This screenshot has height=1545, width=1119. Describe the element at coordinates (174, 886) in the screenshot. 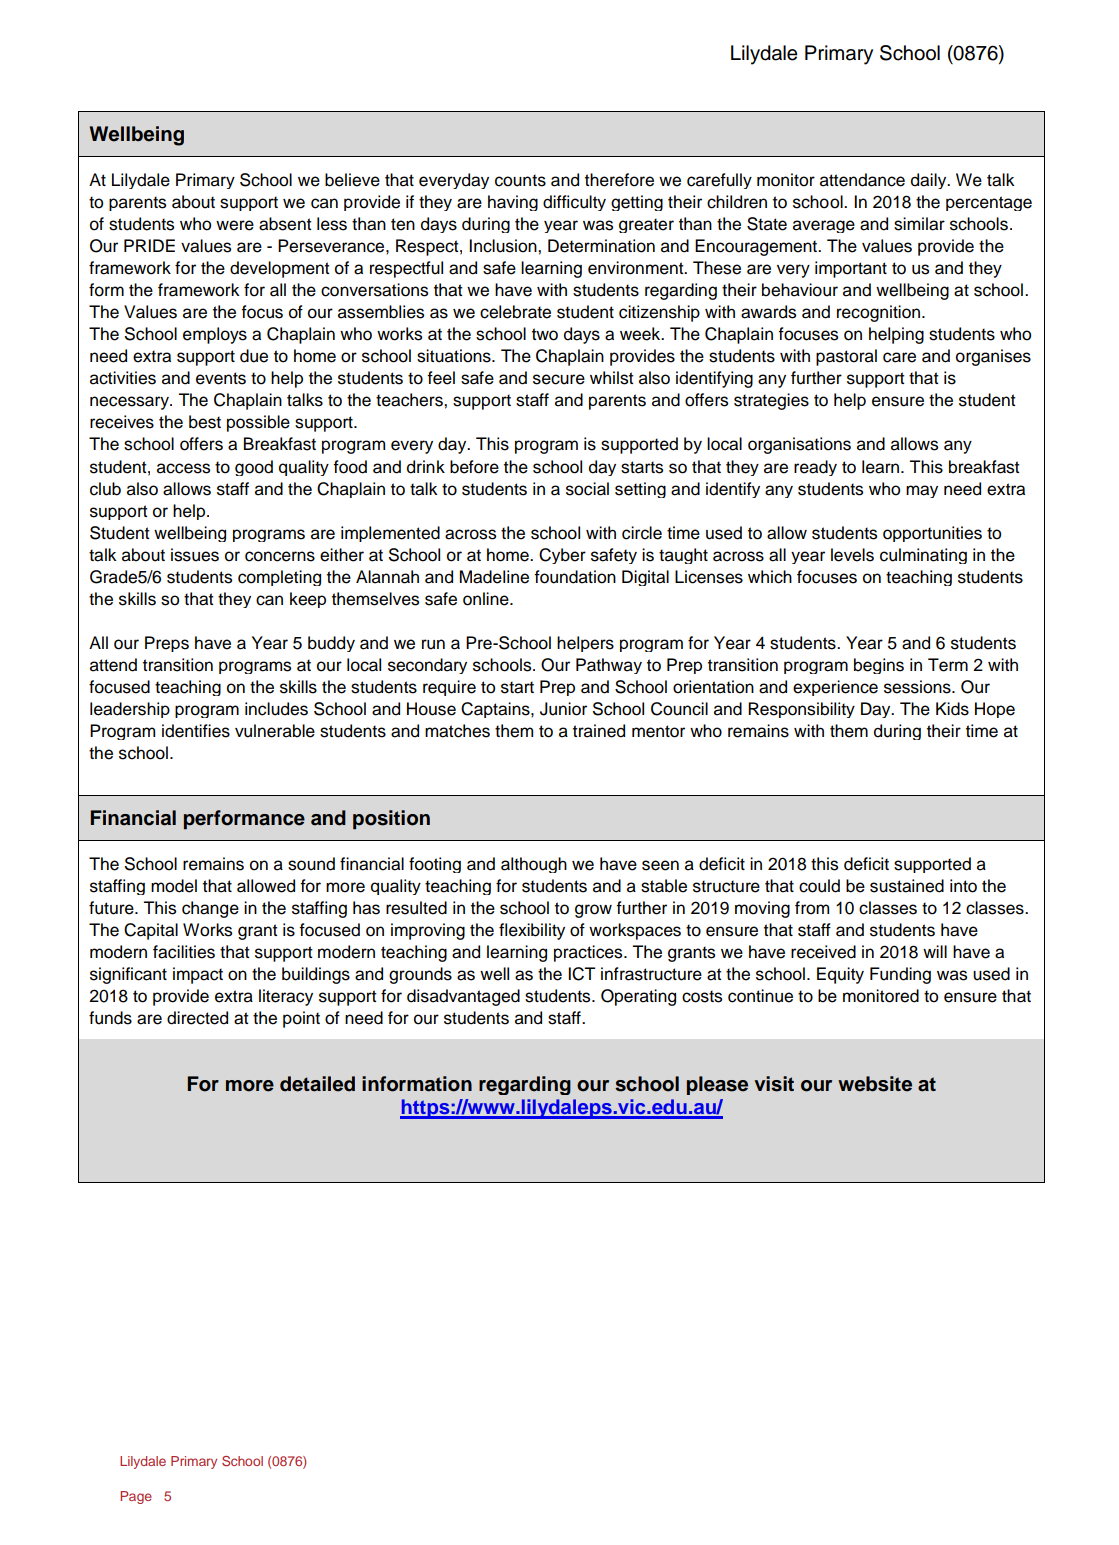

I see `model` at that location.
